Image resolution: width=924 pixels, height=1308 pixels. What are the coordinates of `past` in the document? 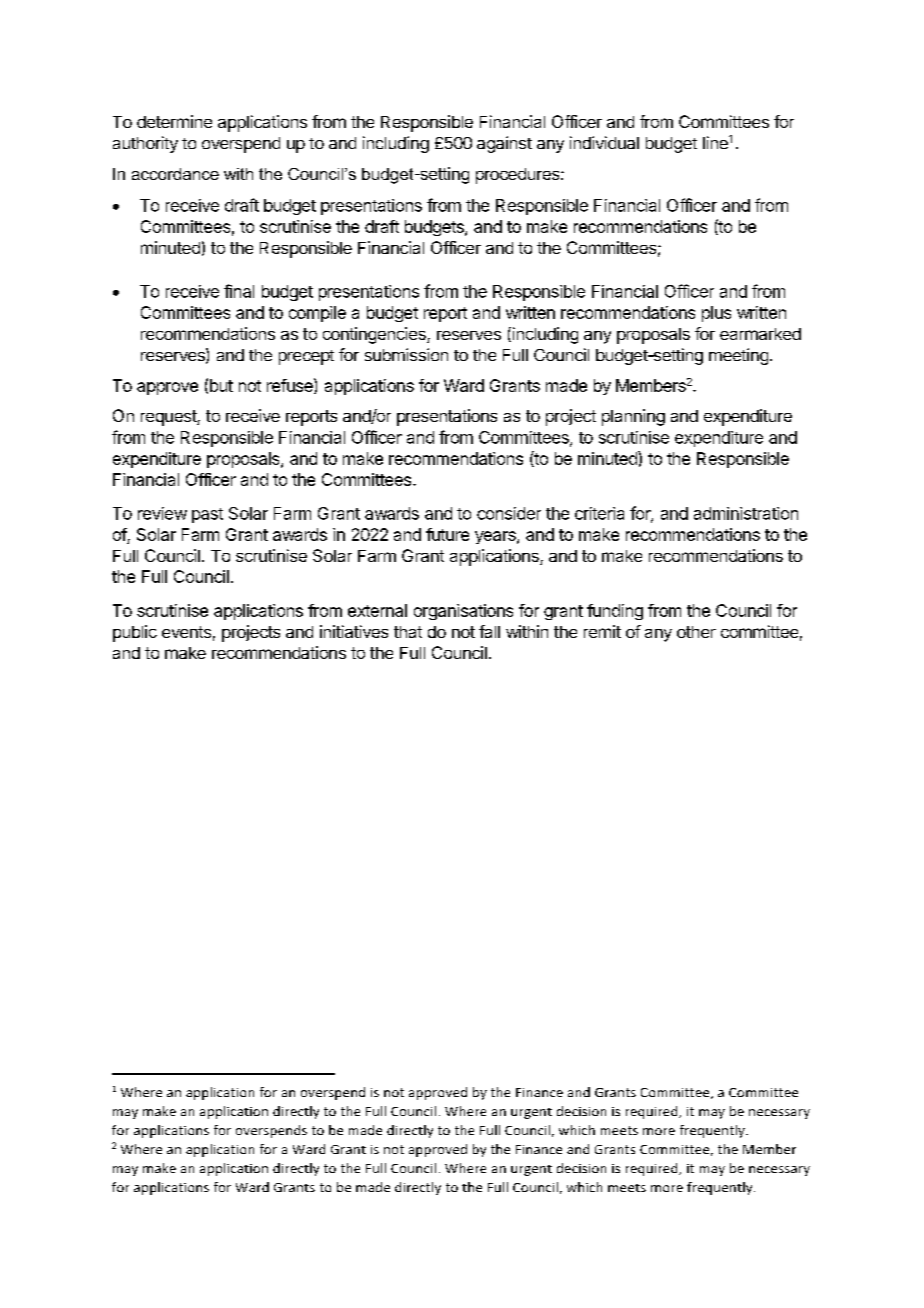 It's located at (207, 515).
